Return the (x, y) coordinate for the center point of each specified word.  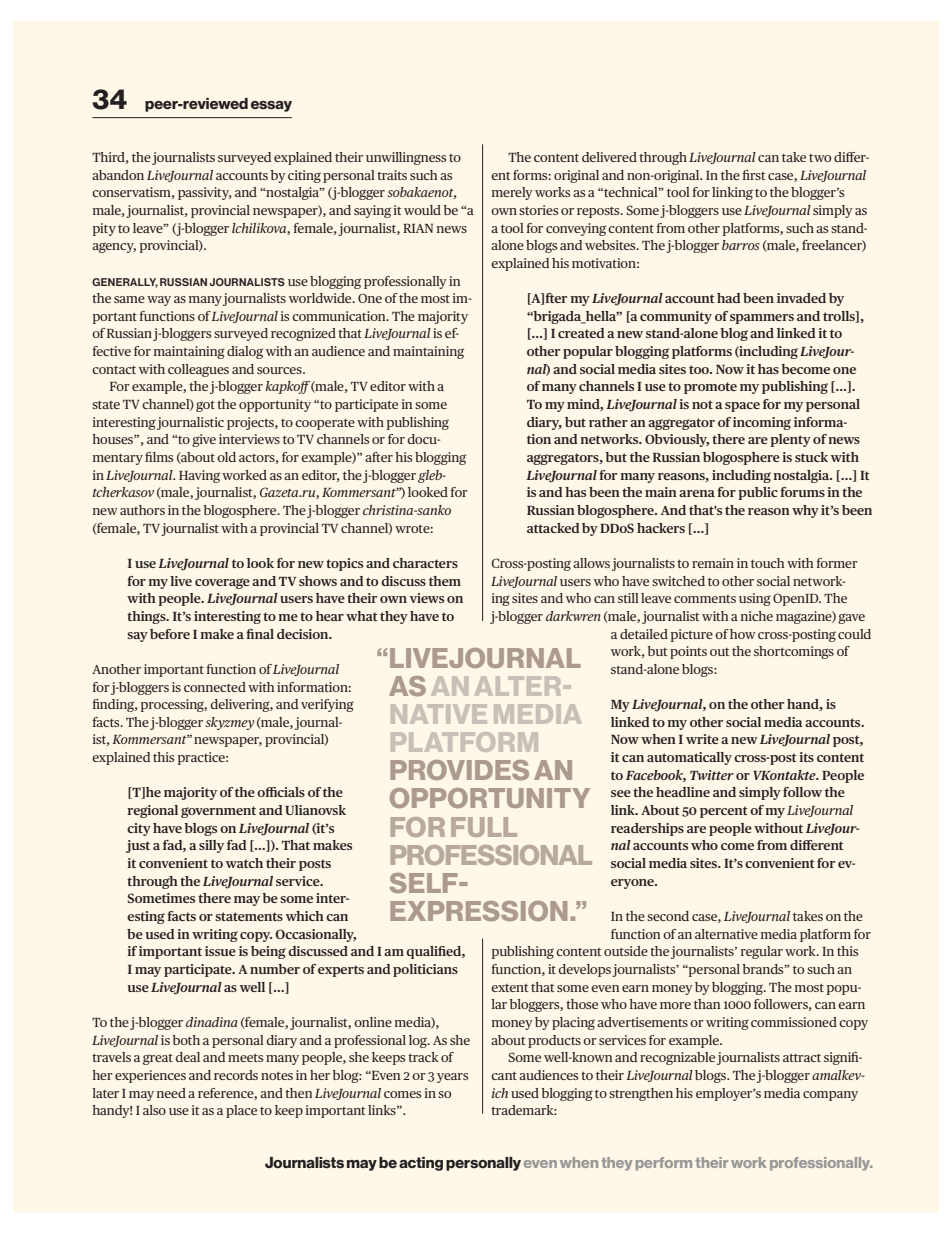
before (170, 634)
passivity (205, 193)
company (830, 1096)
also (154, 1110)
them (445, 581)
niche (757, 616)
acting (421, 1164)
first (754, 175)
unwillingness (406, 158)
